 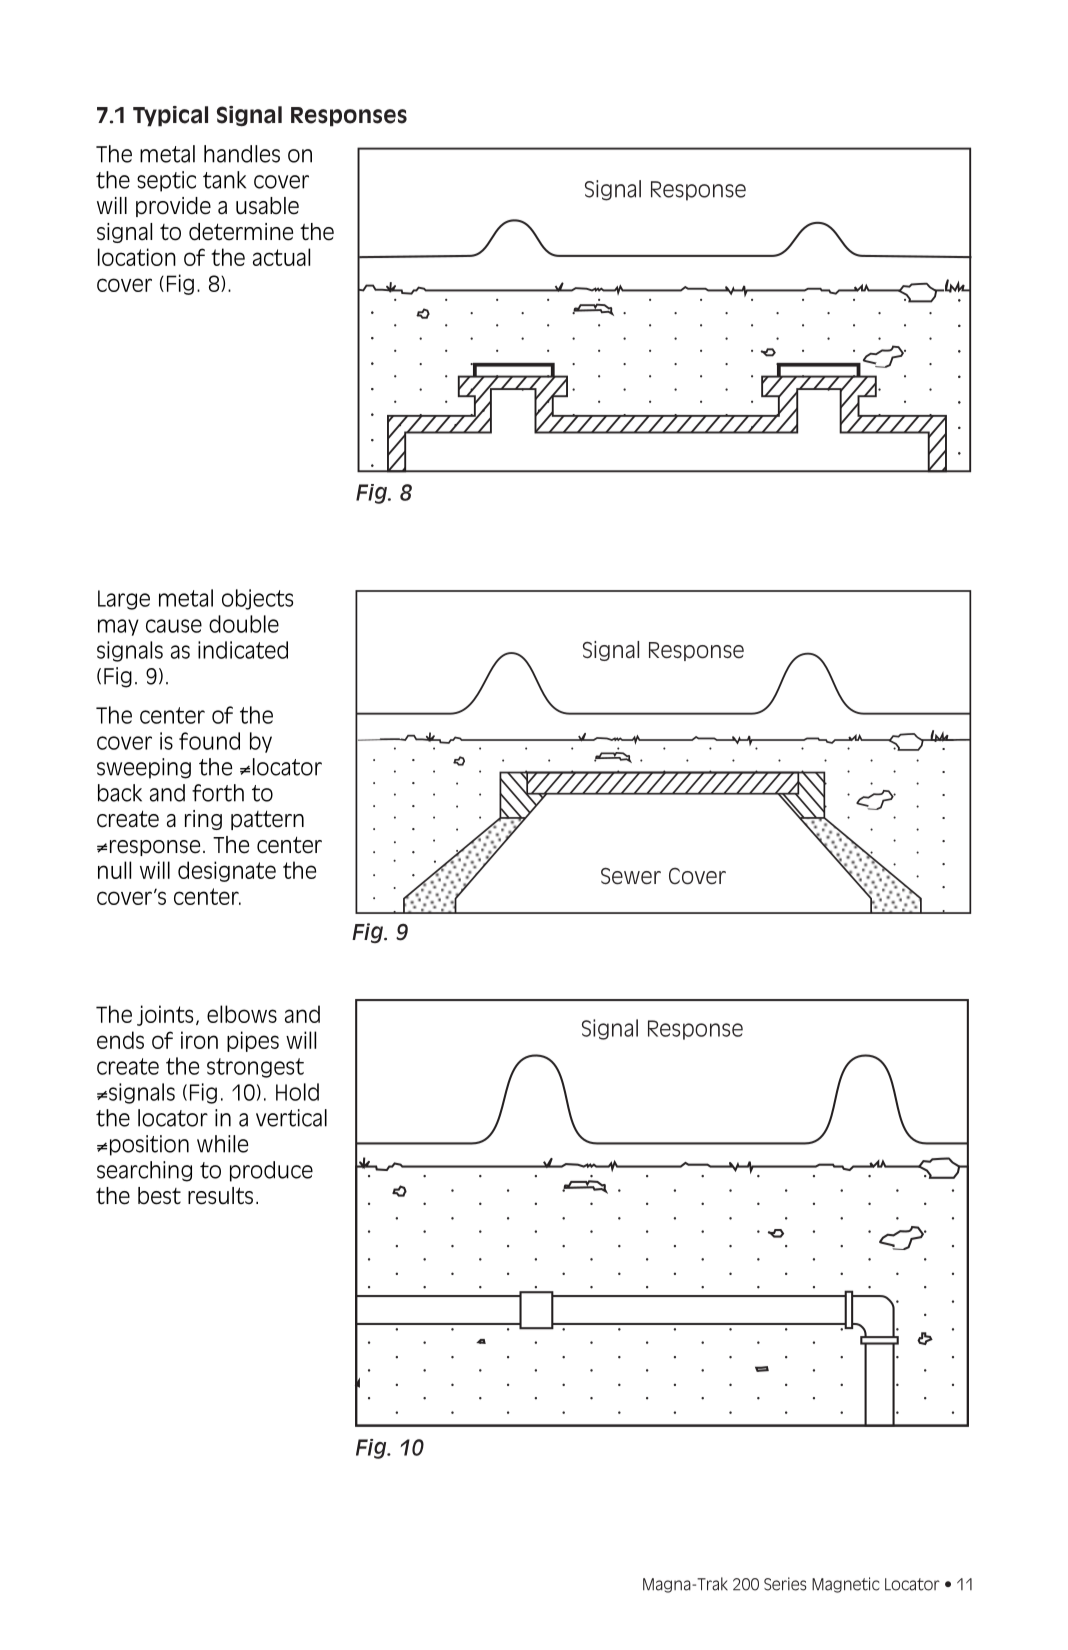 What do you see at coordinates (785, 1584) in the document?
I see `Series` at bounding box center [785, 1584].
